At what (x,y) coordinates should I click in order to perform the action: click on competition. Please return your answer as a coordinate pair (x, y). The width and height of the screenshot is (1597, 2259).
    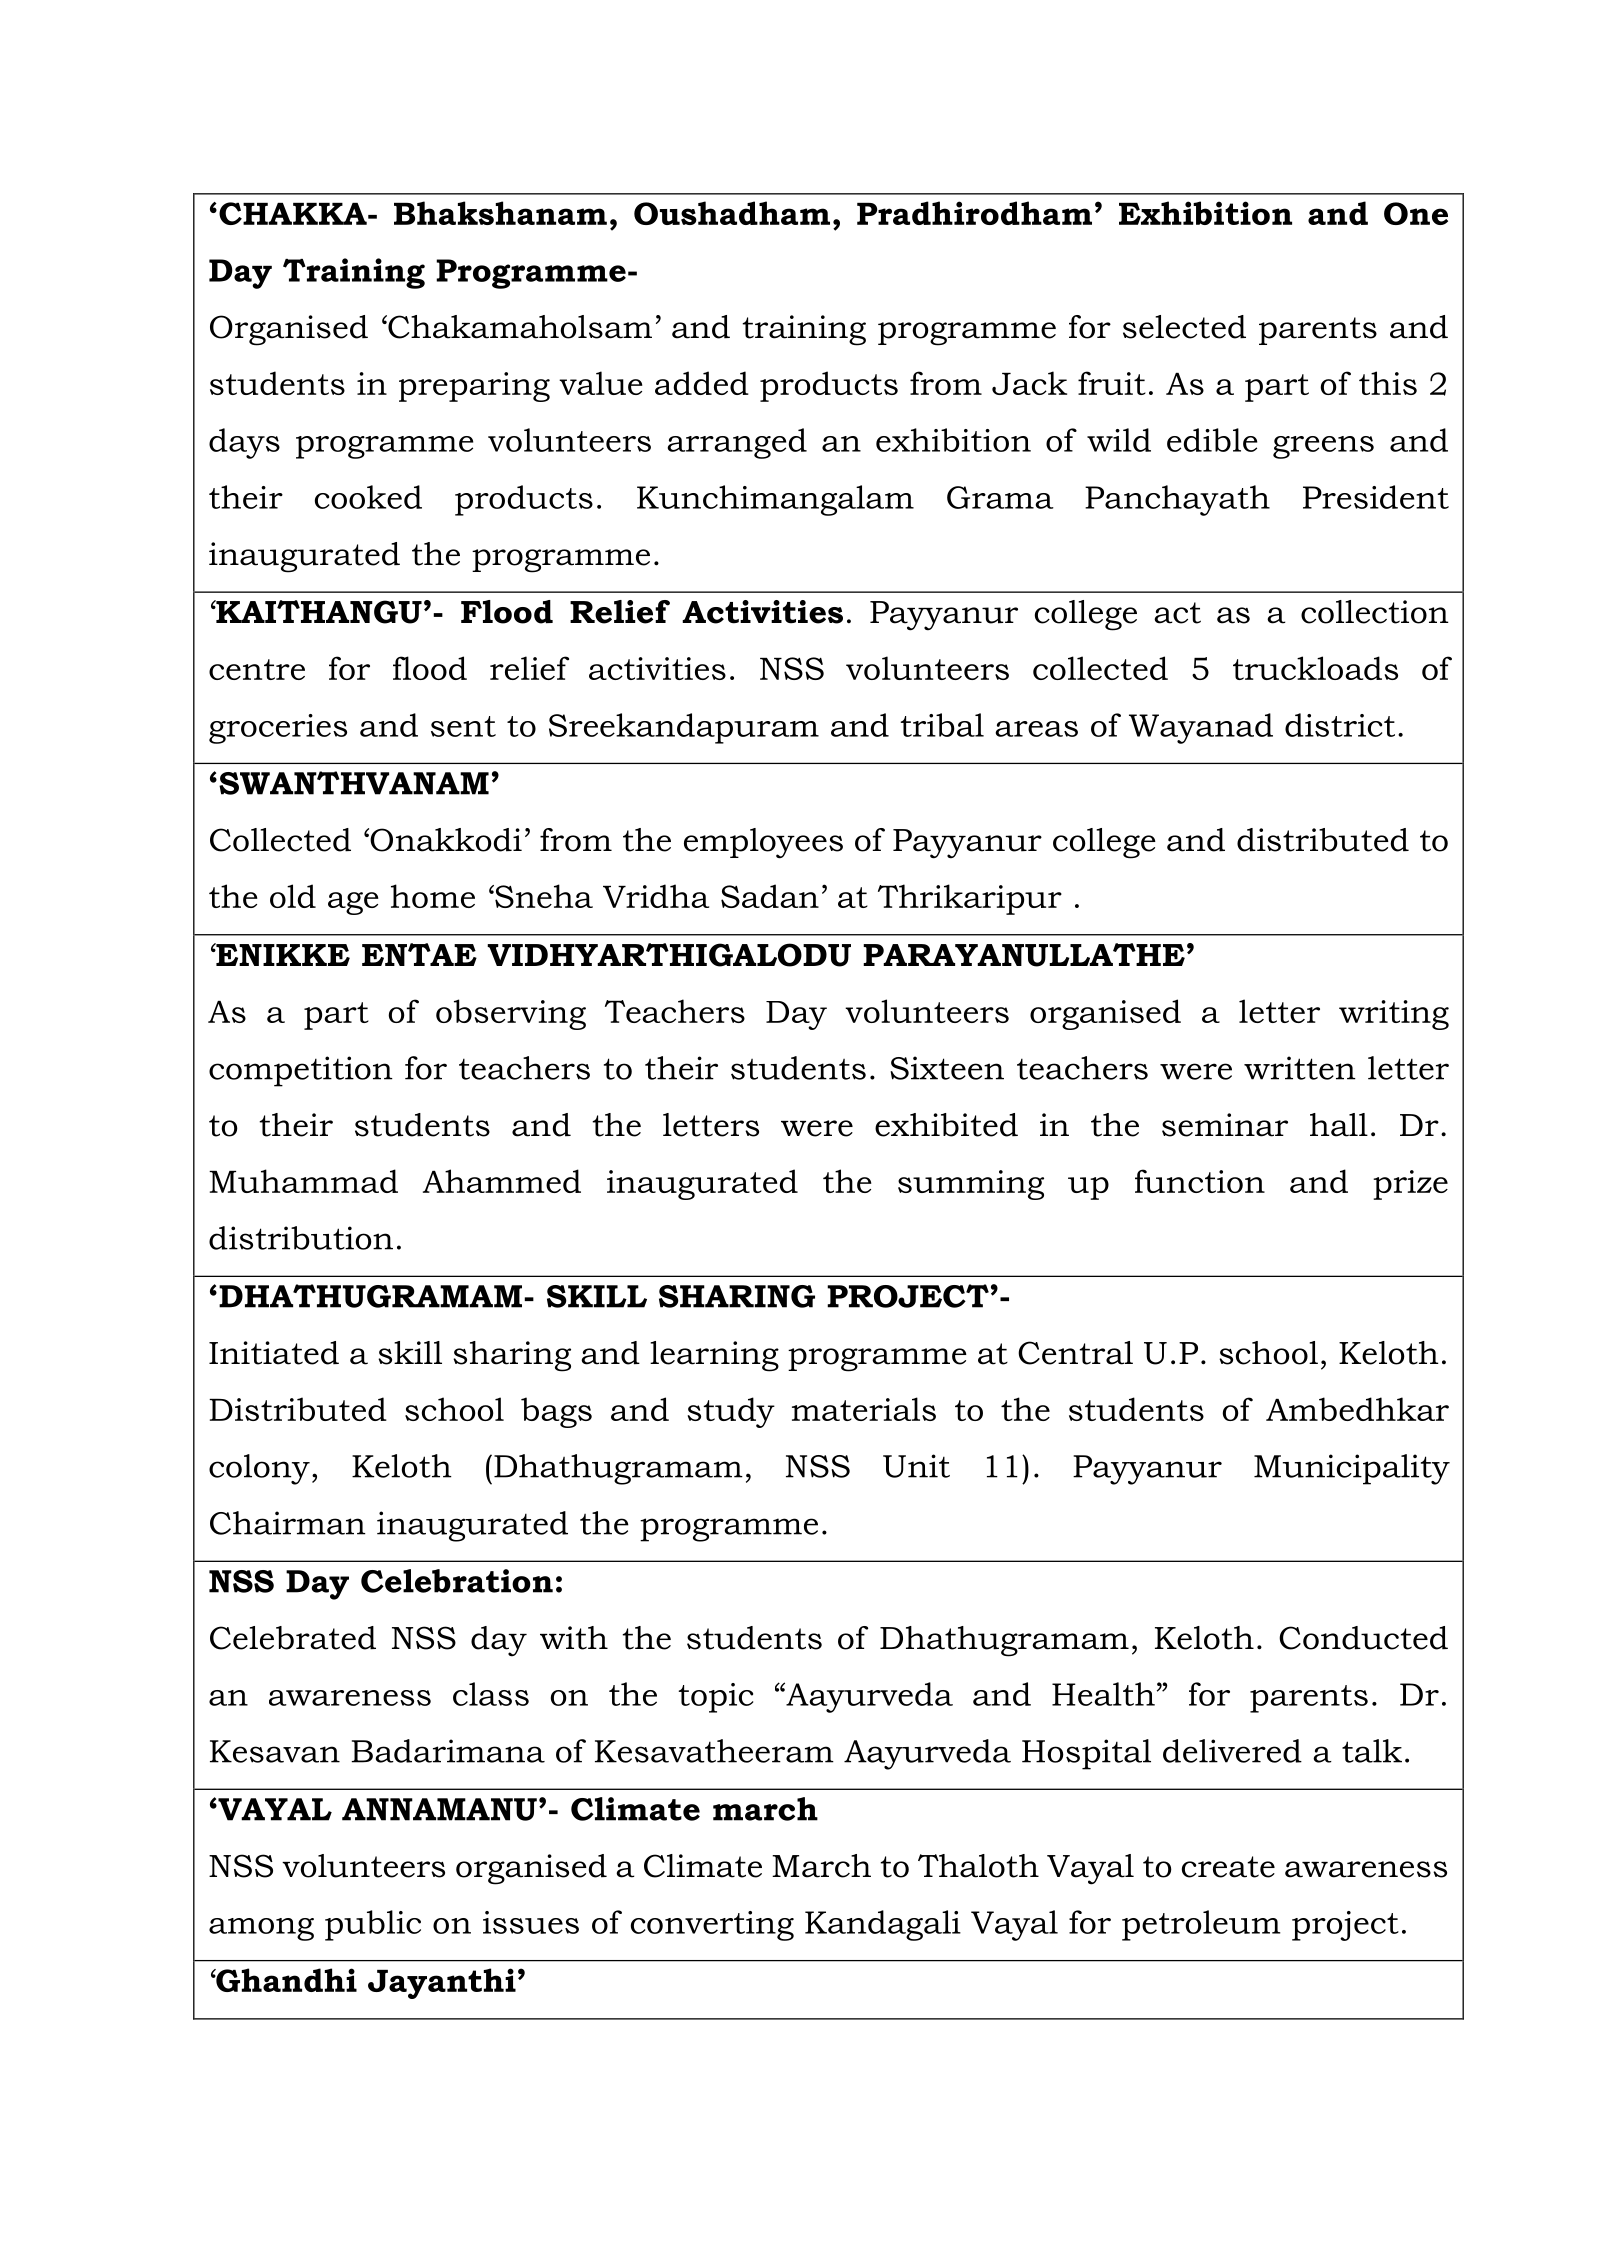
    Looking at the image, I should click on (301, 1071).
